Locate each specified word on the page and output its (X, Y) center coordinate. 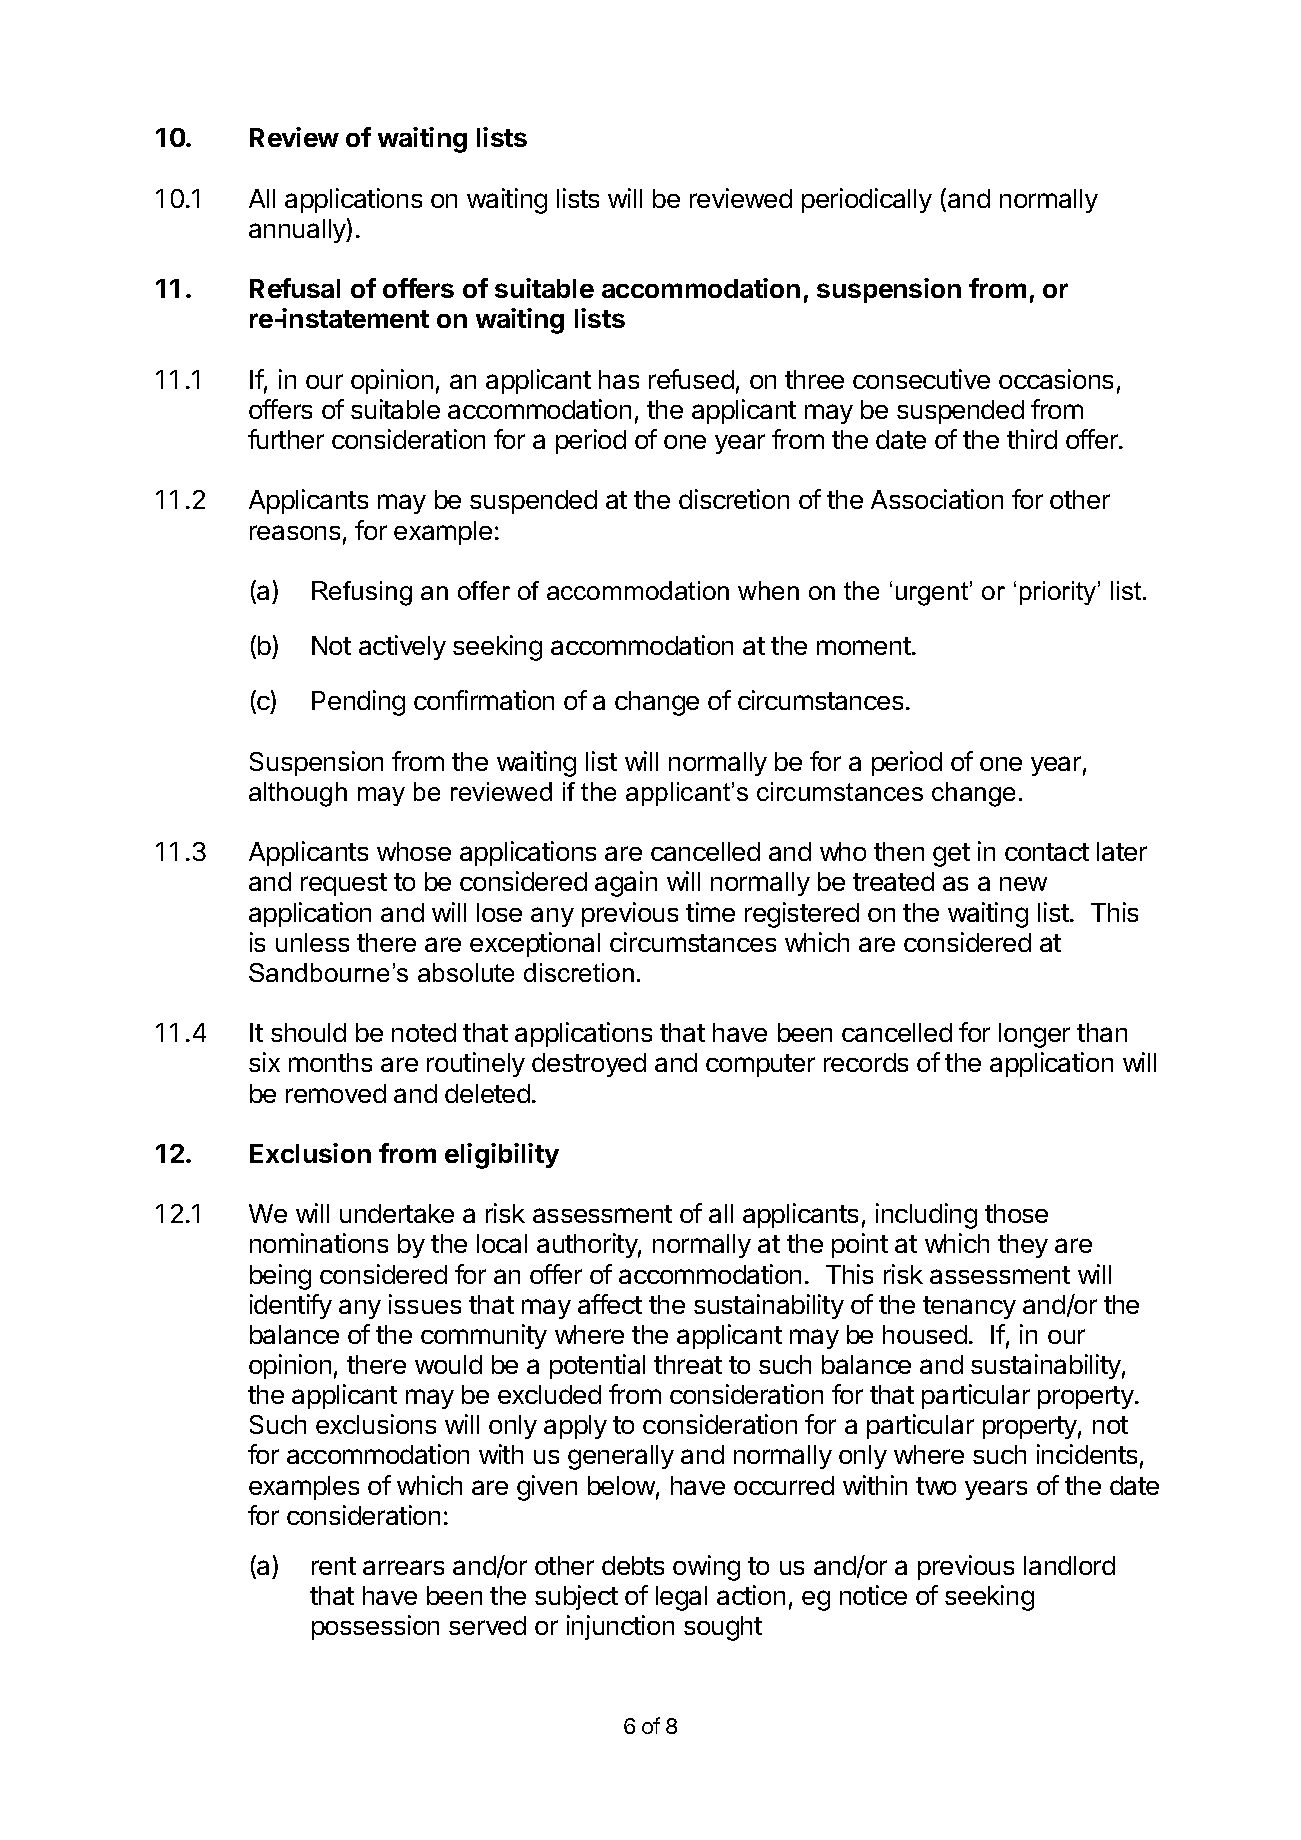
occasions (1056, 379)
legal (681, 1598)
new (1023, 884)
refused (691, 379)
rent (334, 1566)
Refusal (295, 288)
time (710, 912)
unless (312, 942)
